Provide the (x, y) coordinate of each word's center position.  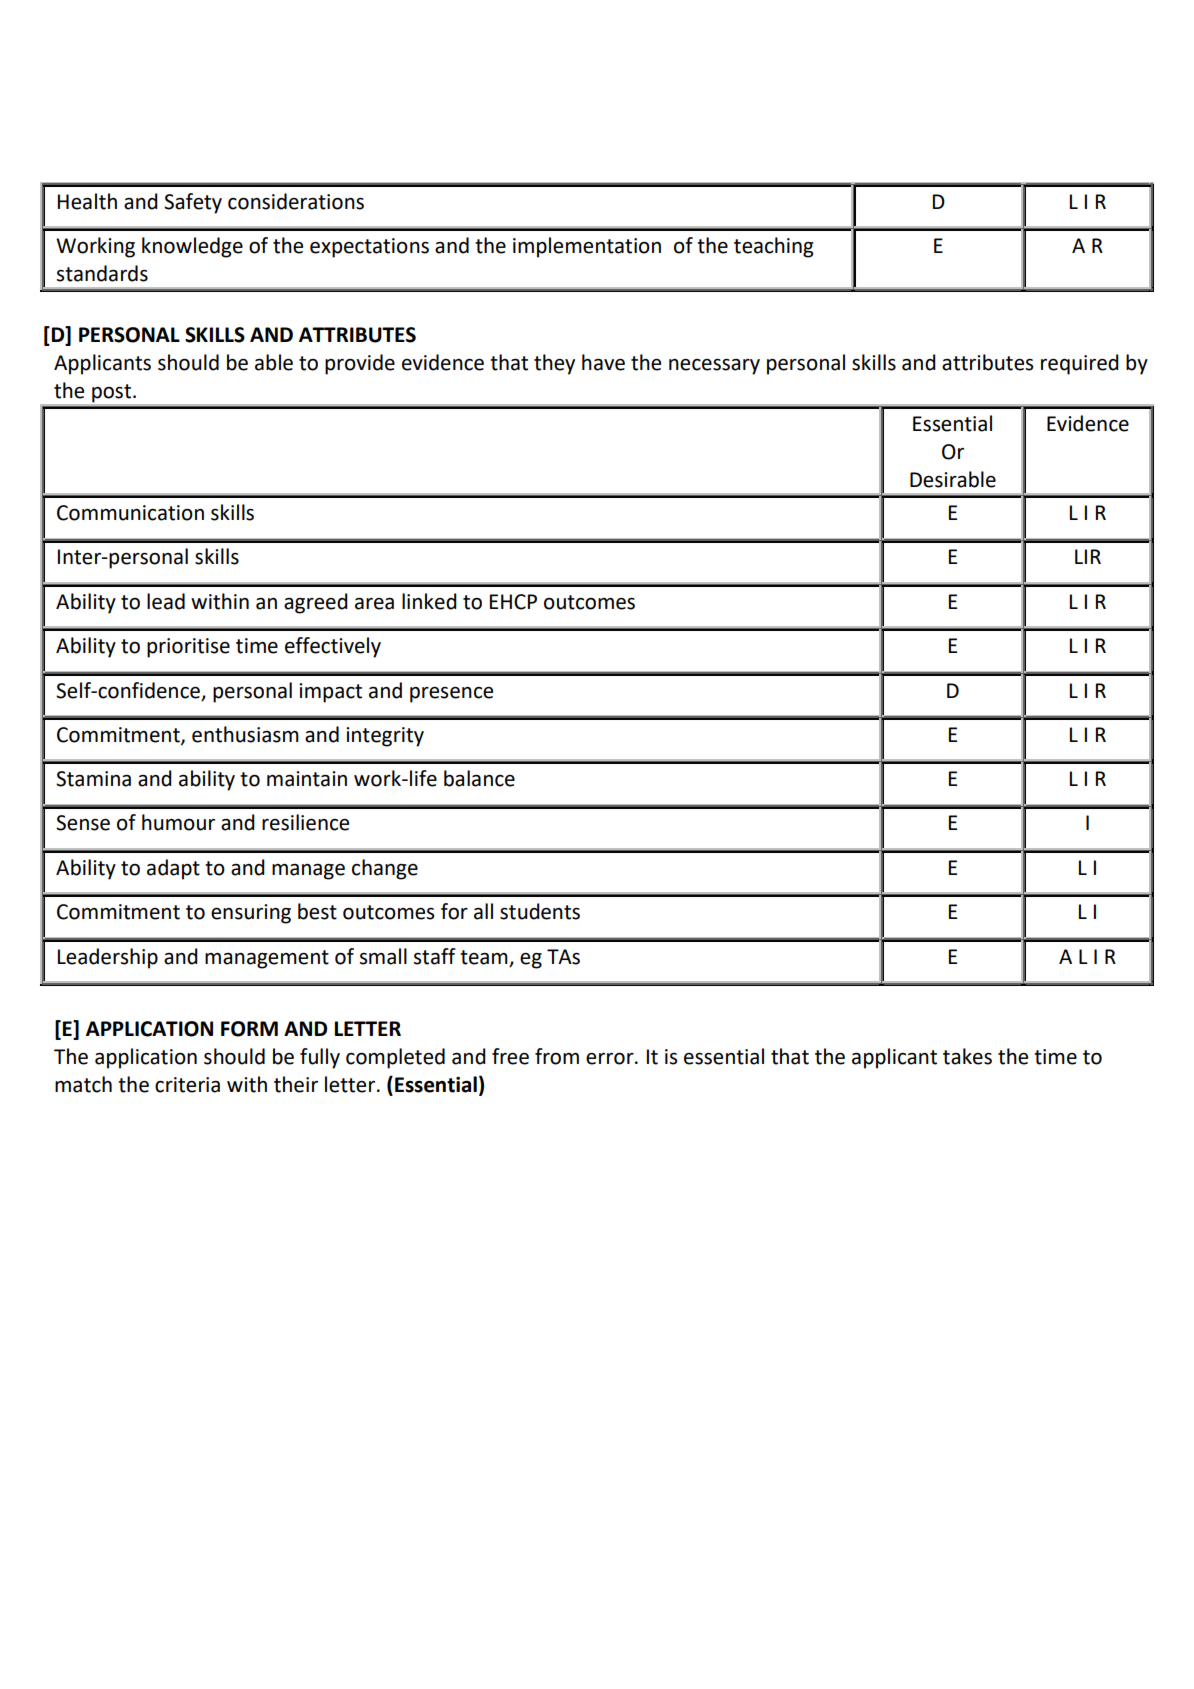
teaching (774, 247)
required (1080, 364)
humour (178, 822)
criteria (187, 1085)
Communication (130, 513)
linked (429, 601)
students (540, 911)
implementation (587, 247)
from (557, 1056)
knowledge (192, 247)
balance (479, 778)
